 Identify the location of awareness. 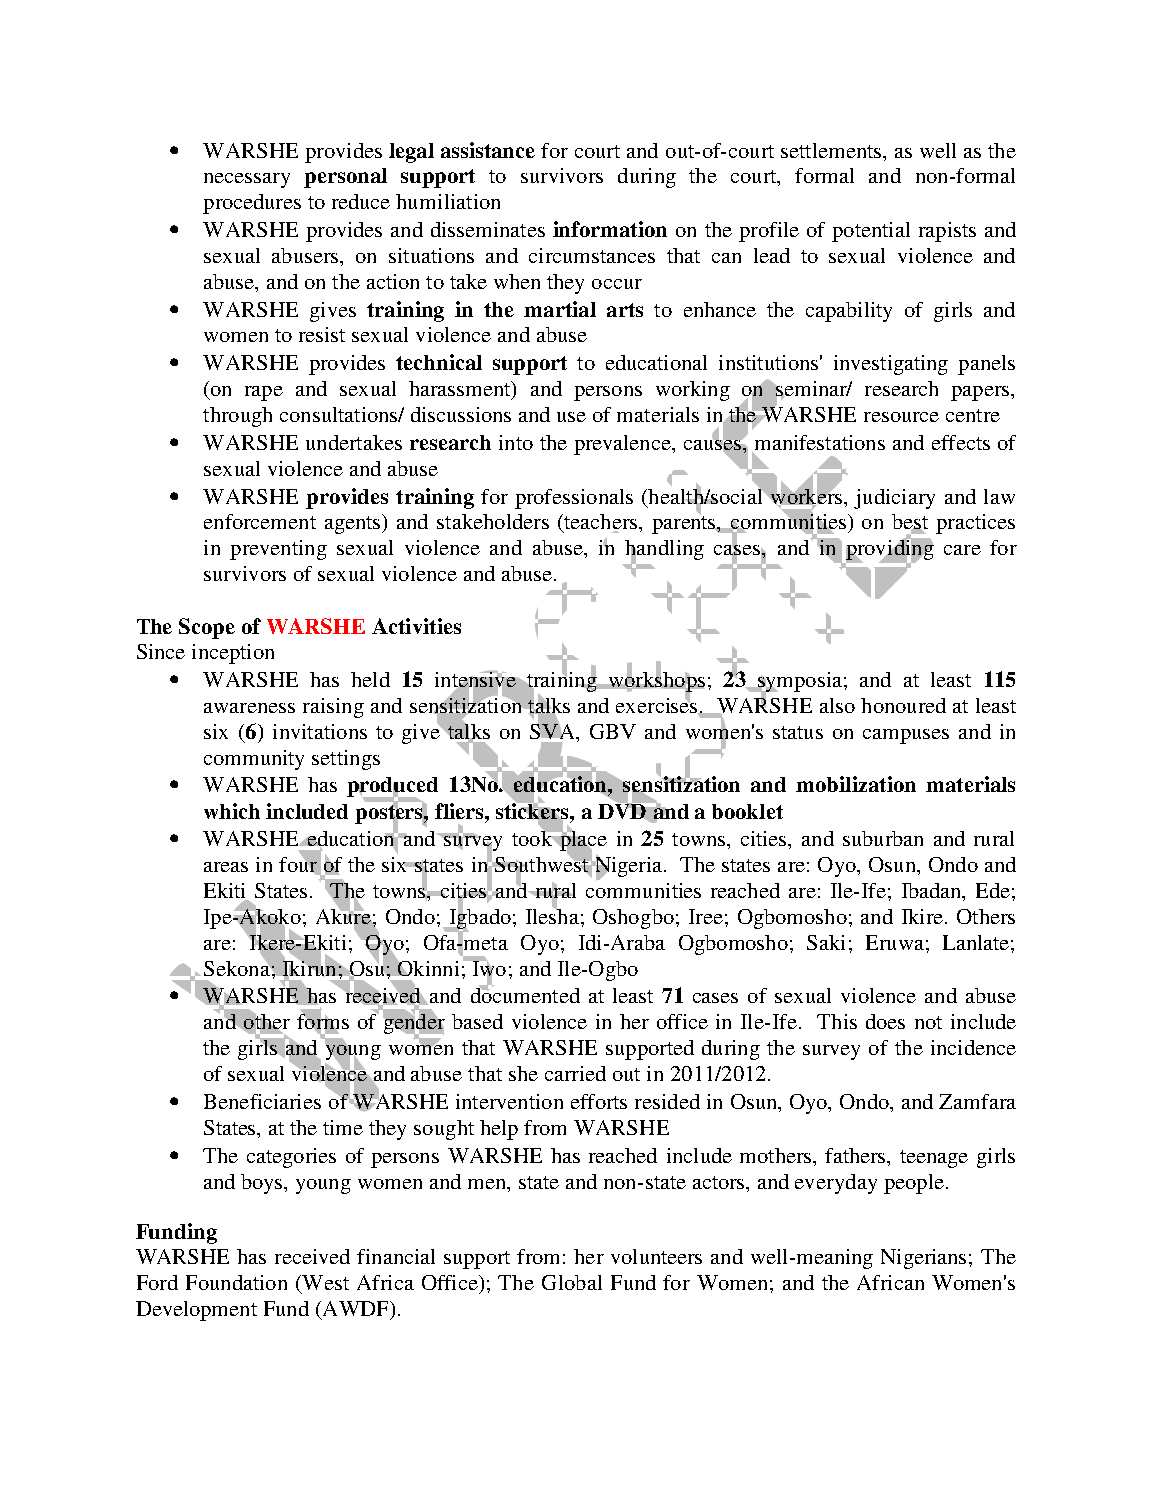
(249, 708).
